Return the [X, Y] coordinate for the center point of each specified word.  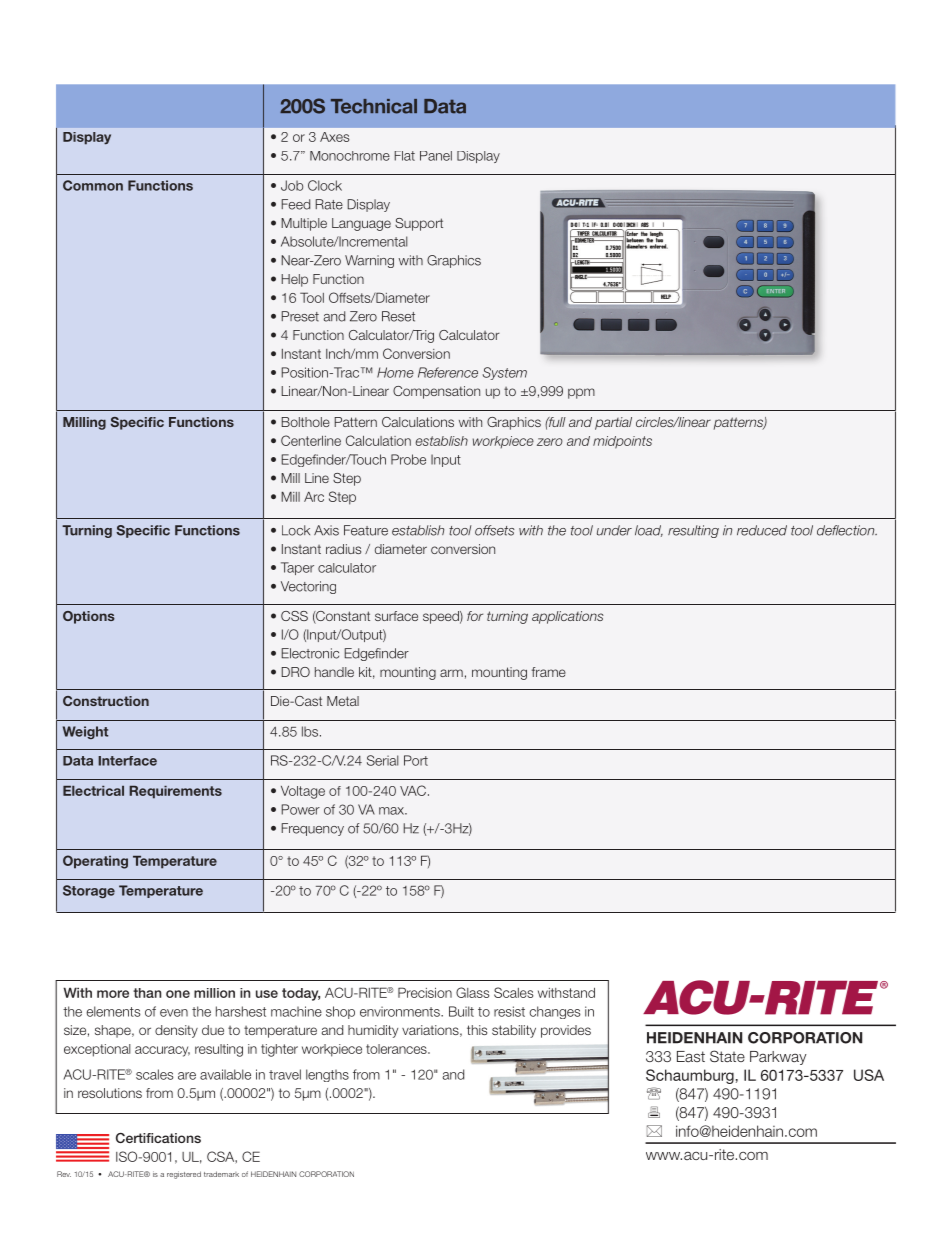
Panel [436, 156]
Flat [404, 156]
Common [93, 185]
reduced [762, 530]
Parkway [778, 1058]
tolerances [397, 1049]
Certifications [158, 1138]
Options [89, 617]
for [475, 616]
